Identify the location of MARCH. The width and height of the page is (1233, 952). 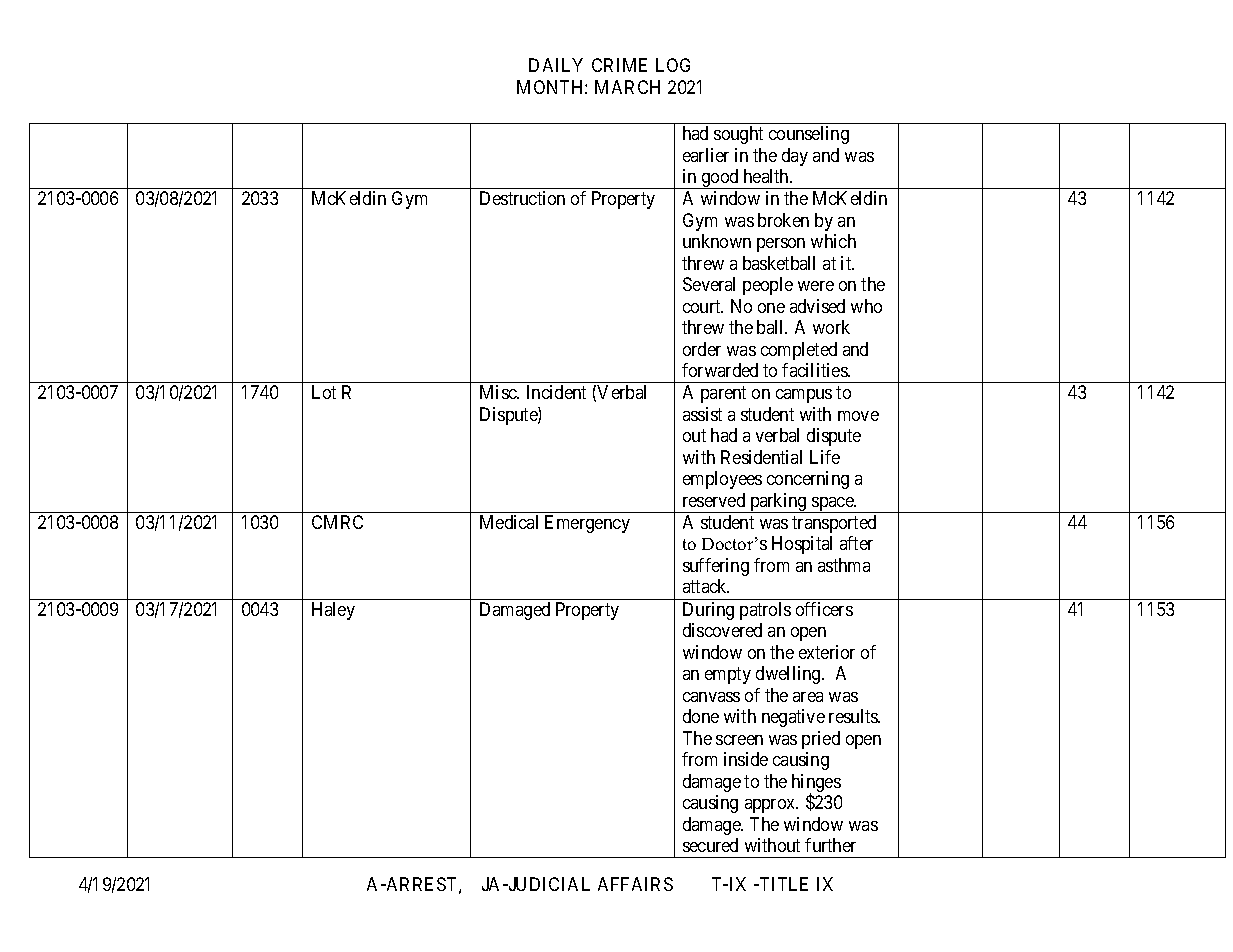
(627, 87).
